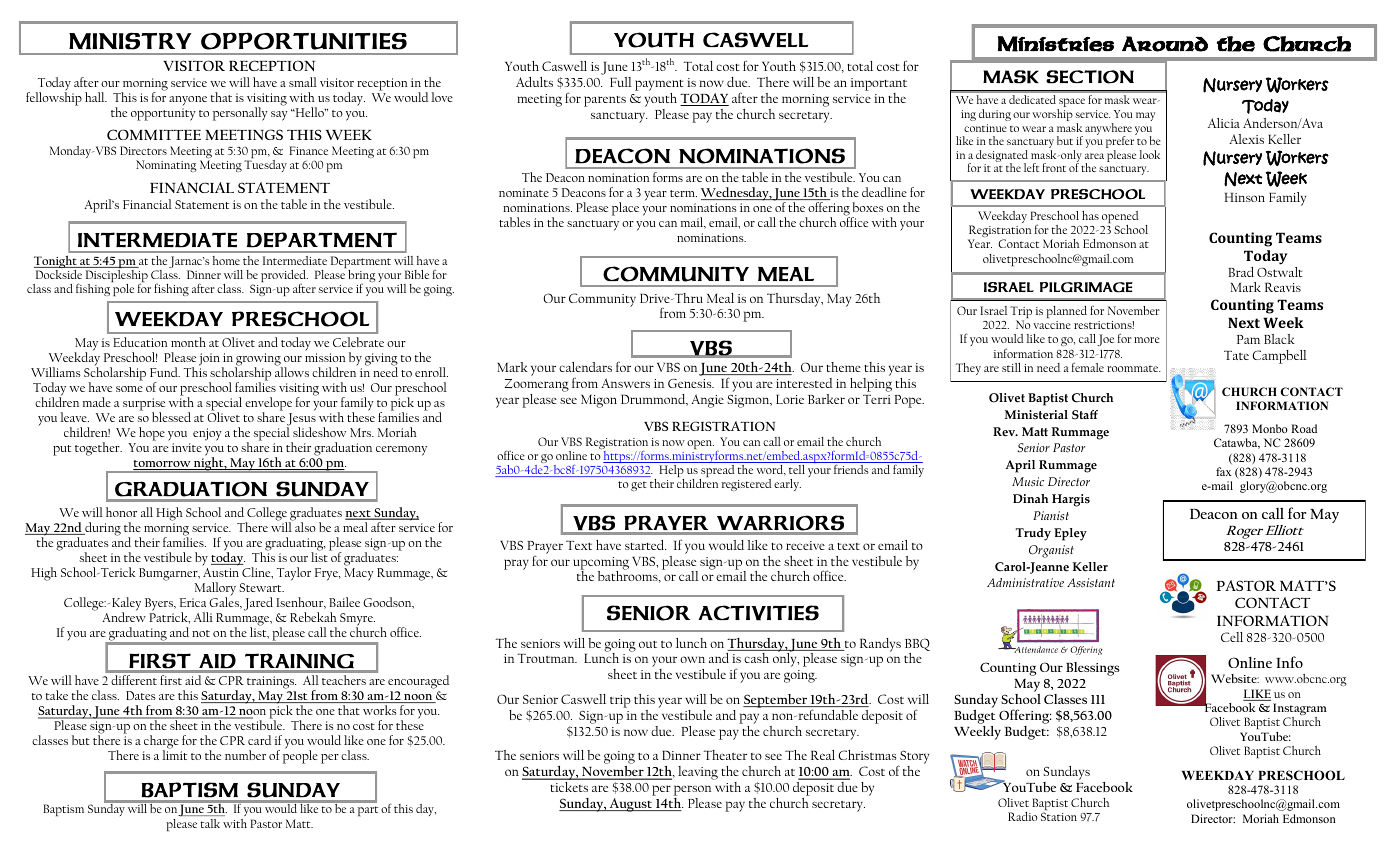 The image size is (1400, 850). What do you see at coordinates (659, 85) in the screenshot?
I see `payment` at bounding box center [659, 85].
